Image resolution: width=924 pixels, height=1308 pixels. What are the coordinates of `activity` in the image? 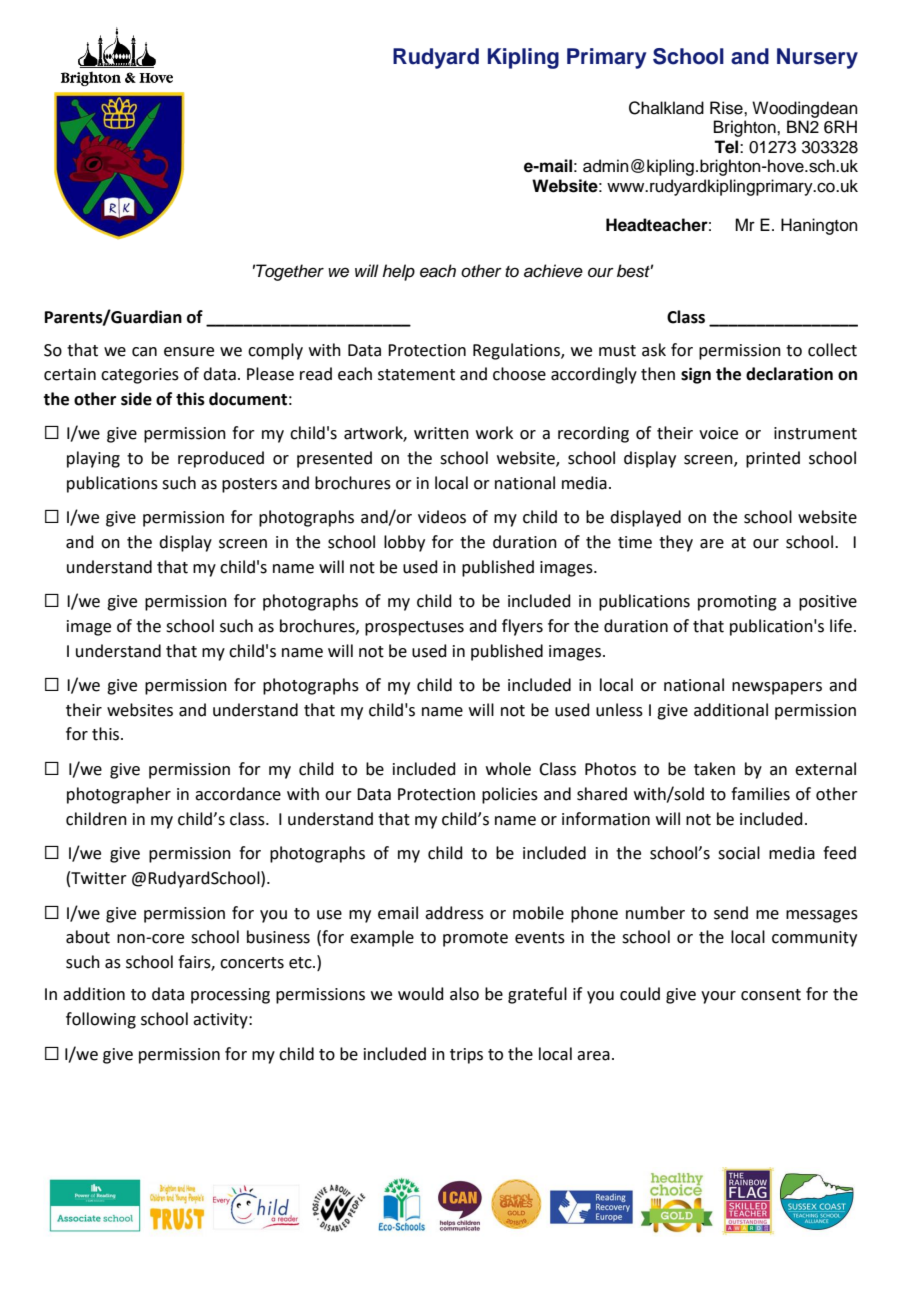 It's located at (221, 1021).
